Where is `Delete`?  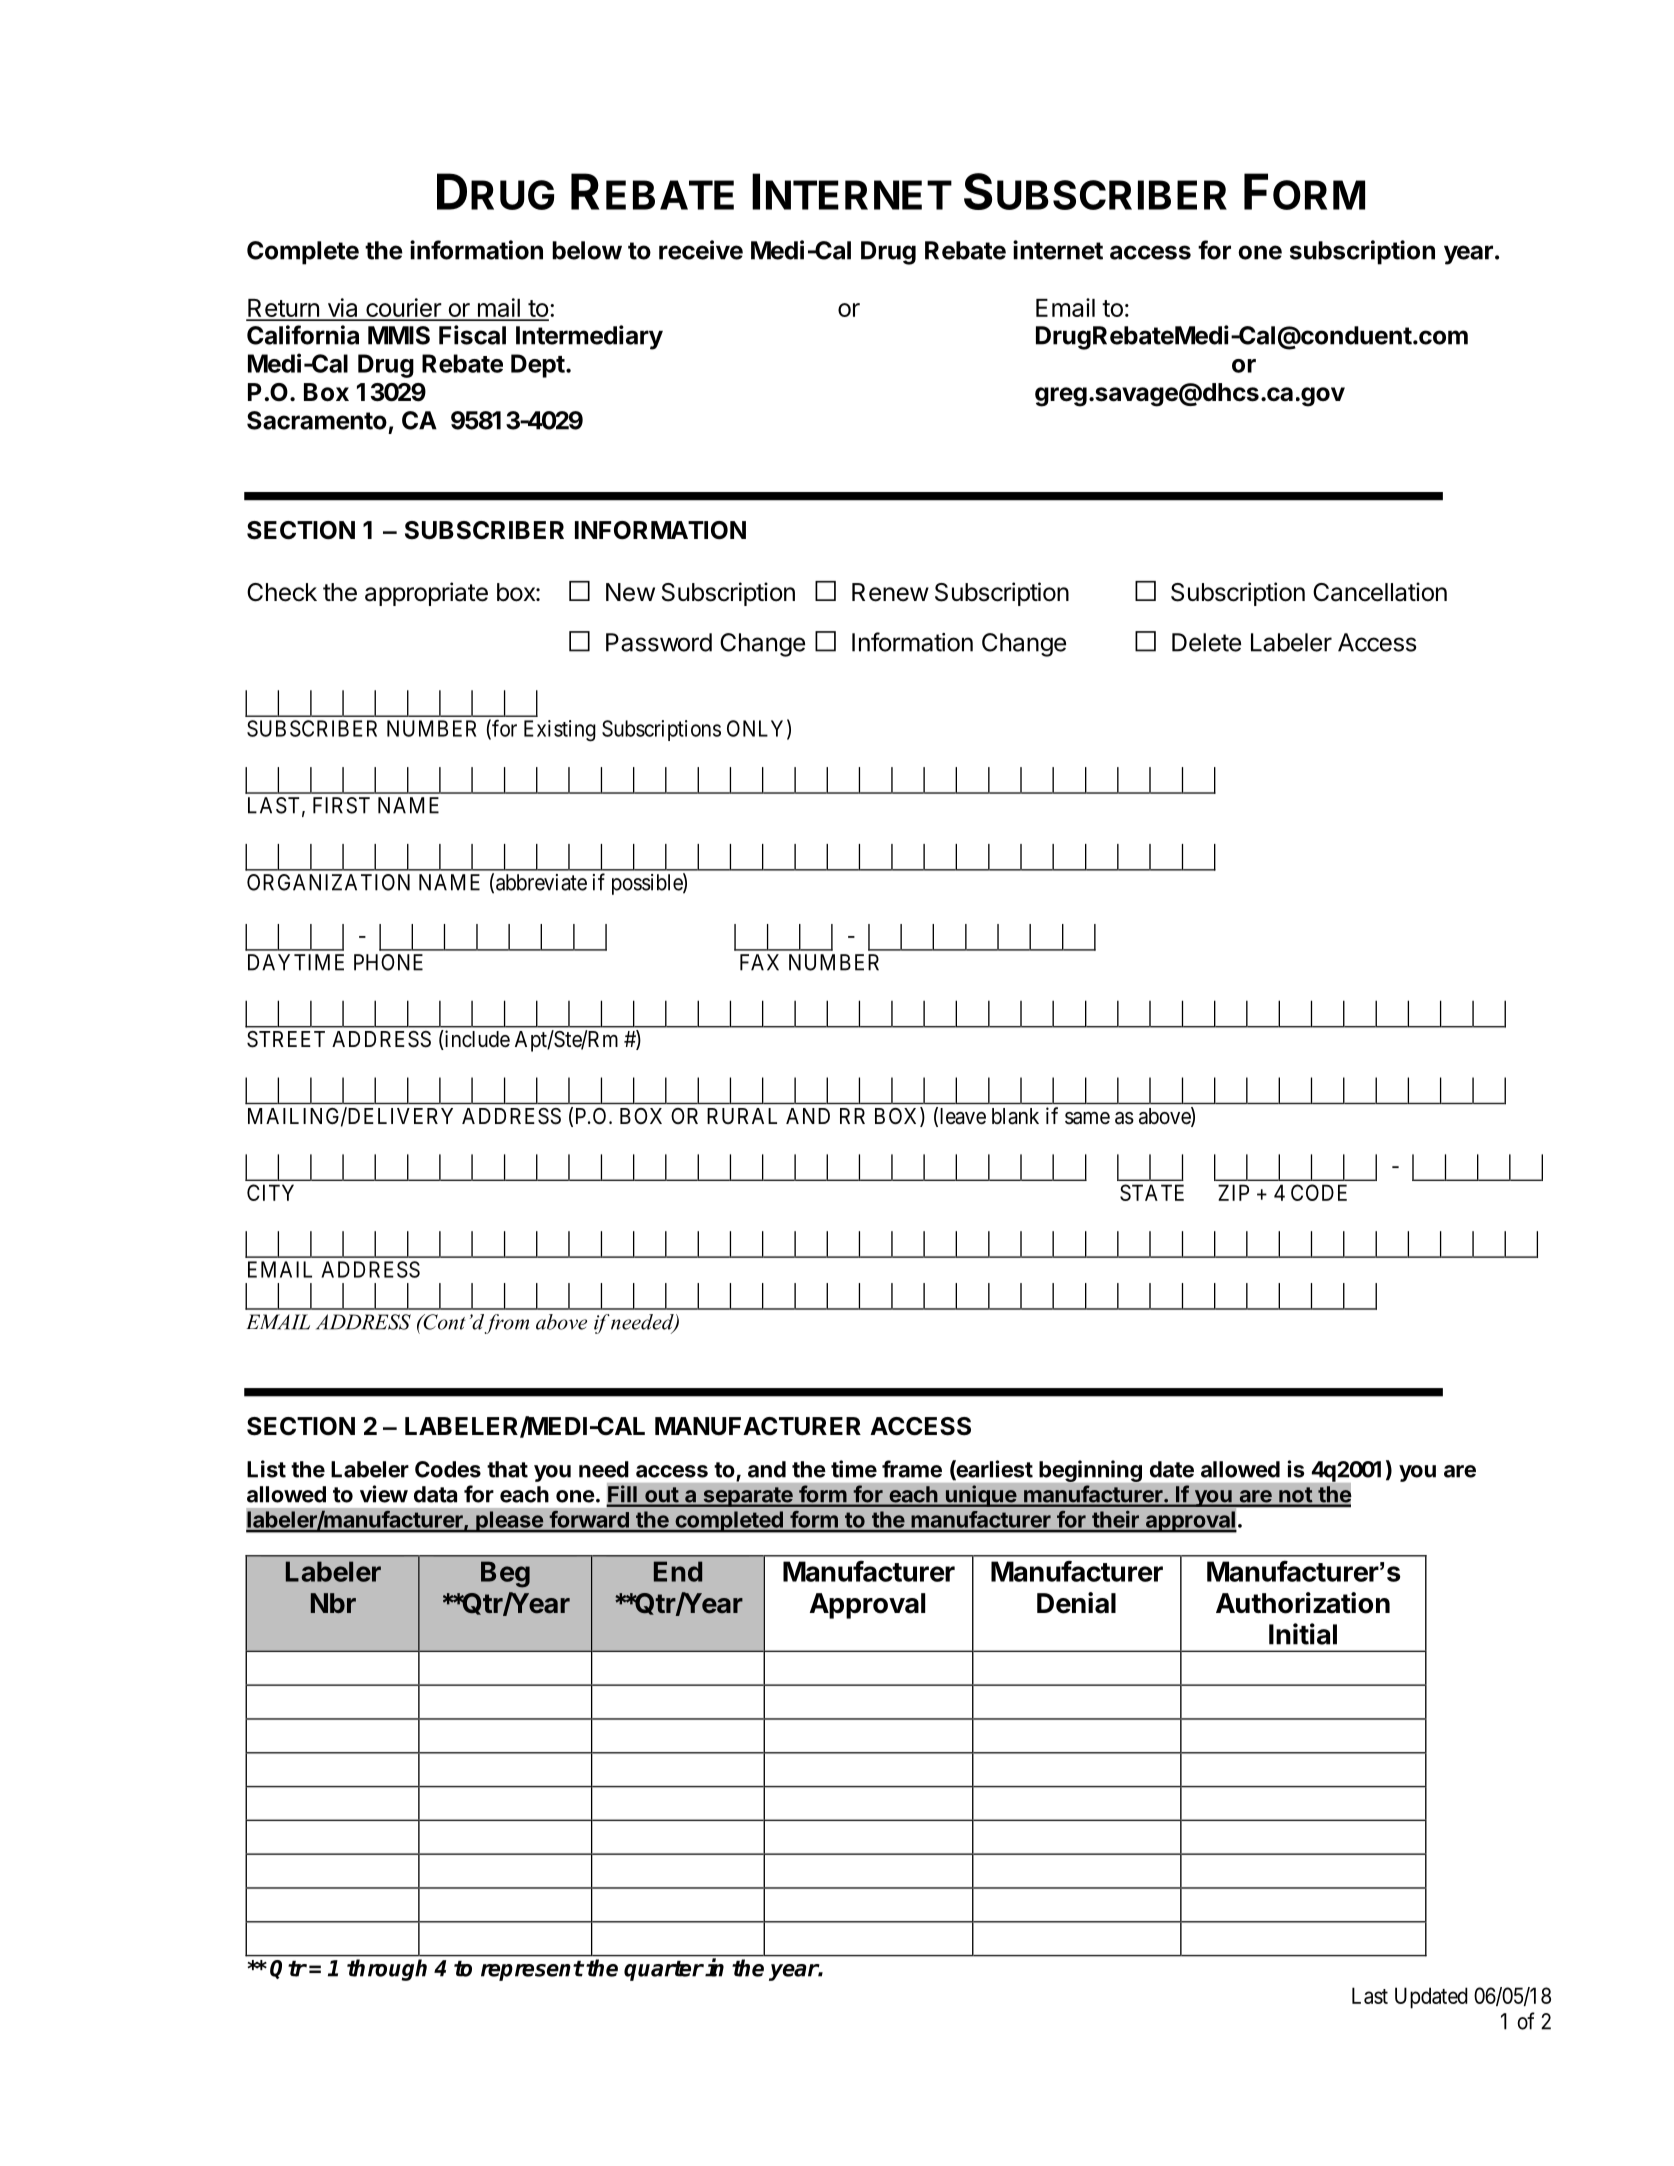 Delete is located at coordinates (1206, 642).
